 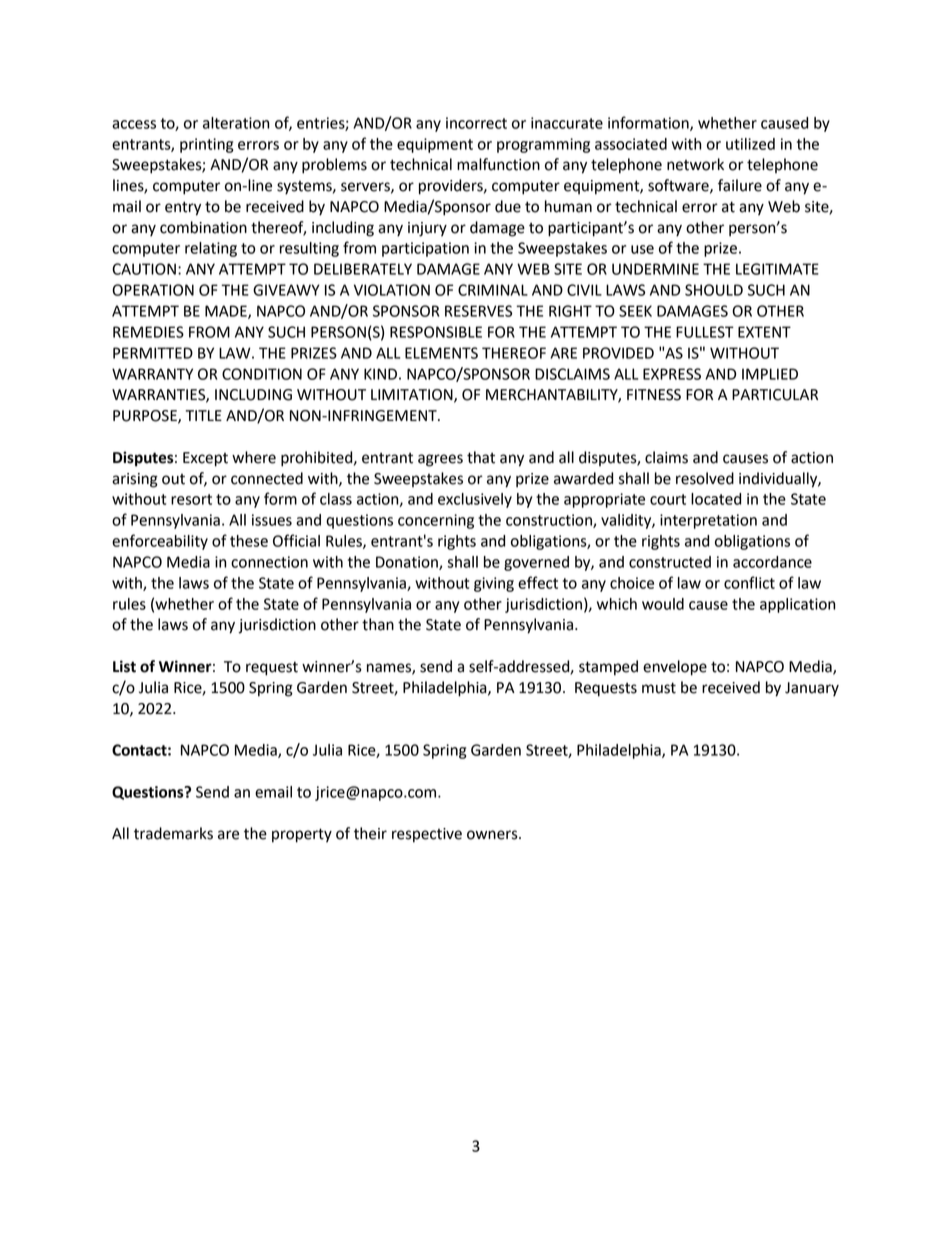 What do you see at coordinates (152, 374) in the image?
I see `WARRANTY` at bounding box center [152, 374].
